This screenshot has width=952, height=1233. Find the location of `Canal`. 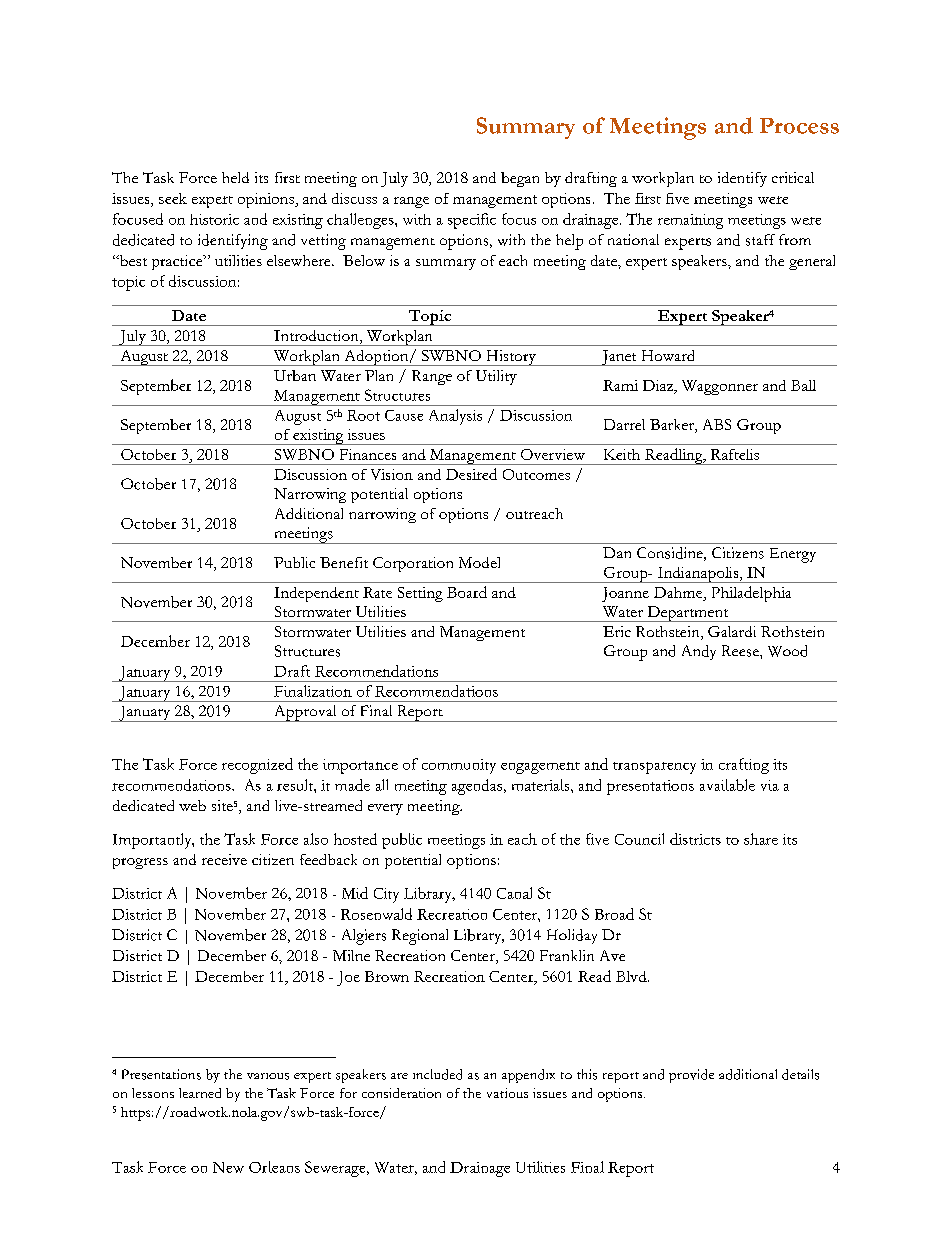

Canal is located at coordinates (514, 893).
